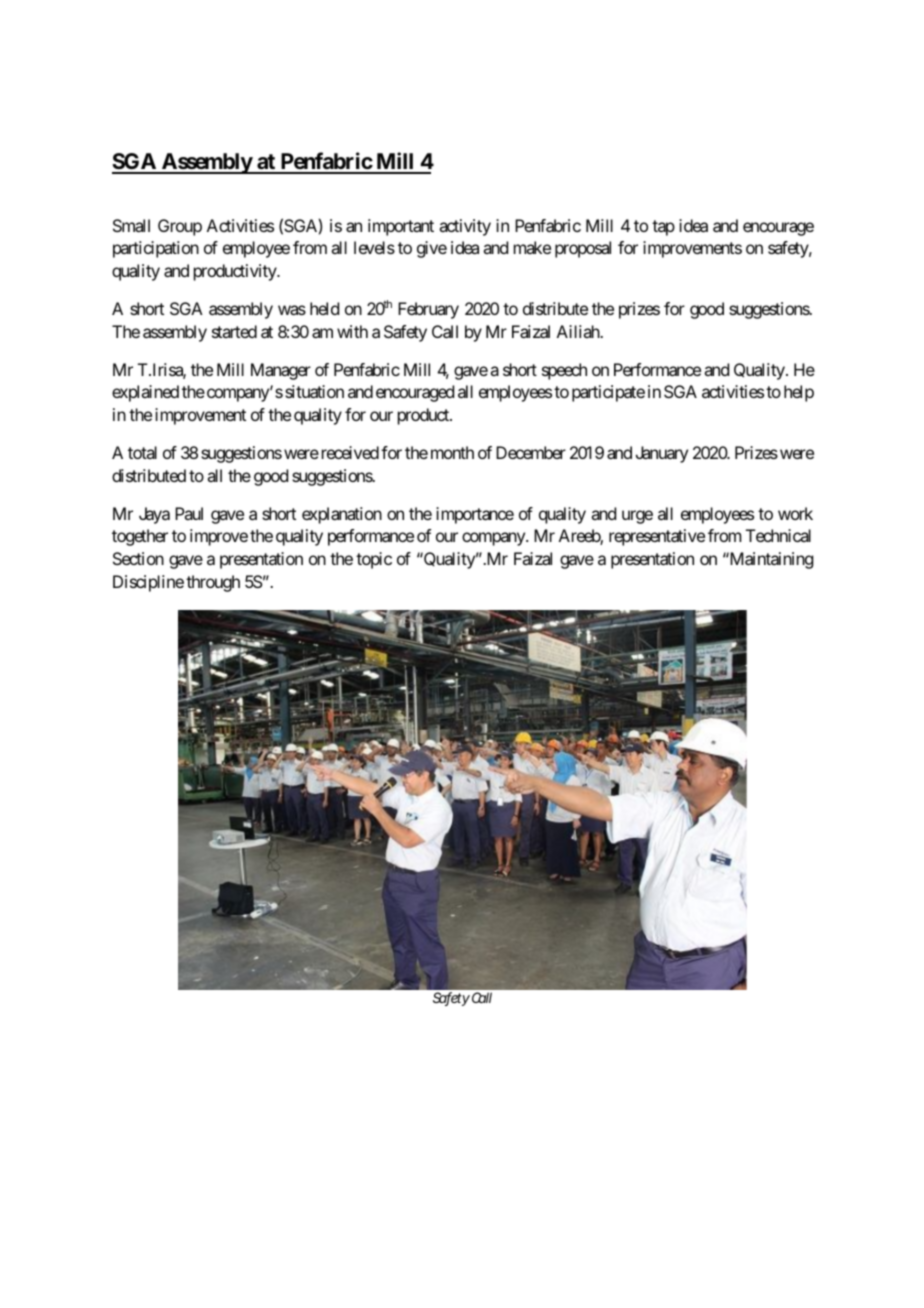 This document has width=924, height=1308. I want to click on February, so click(428, 310).
